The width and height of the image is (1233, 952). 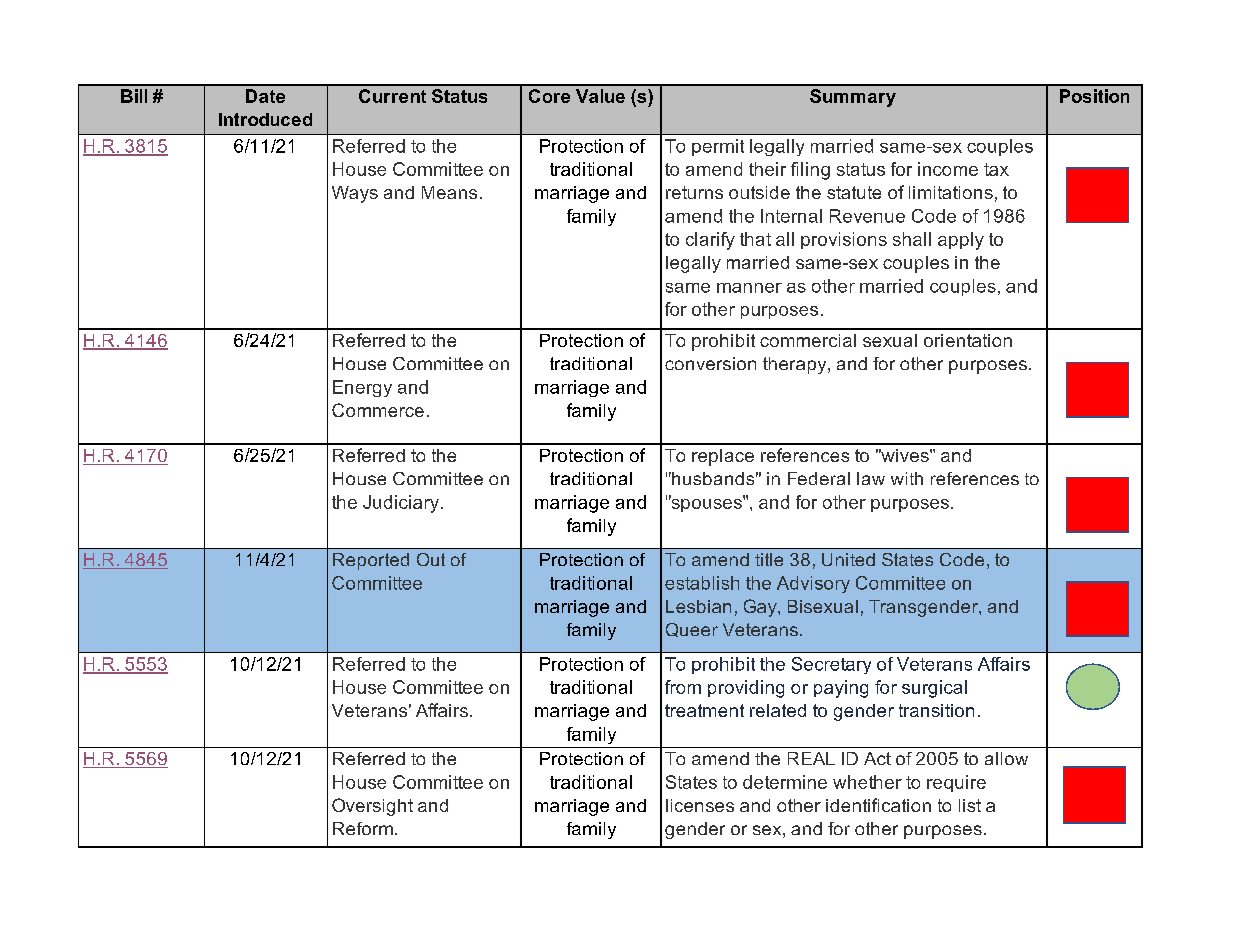 I want to click on Introduced, so click(x=265, y=119).
